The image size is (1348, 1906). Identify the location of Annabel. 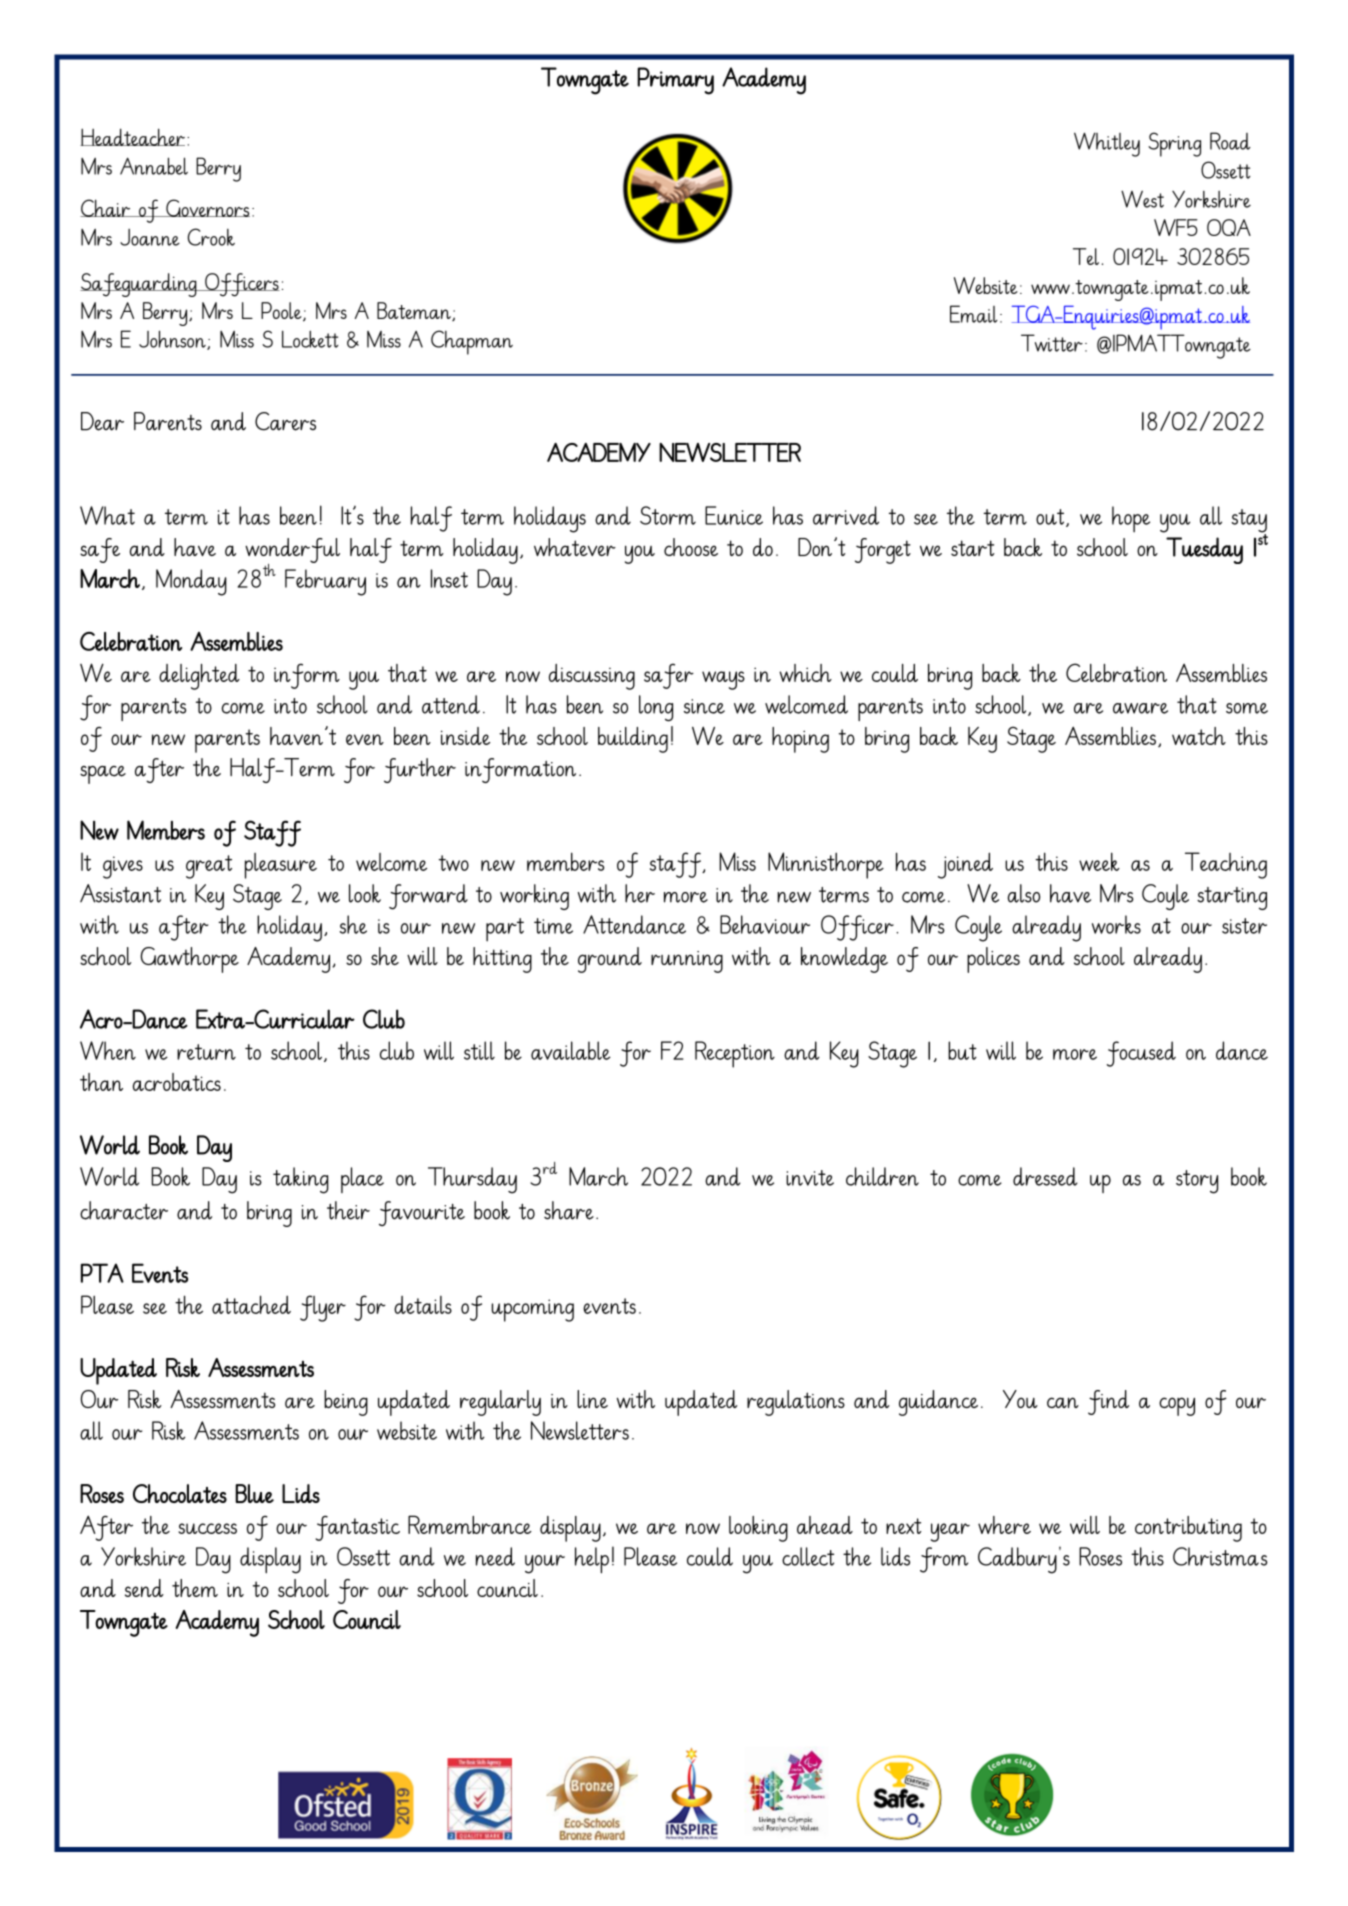
(154, 166).
